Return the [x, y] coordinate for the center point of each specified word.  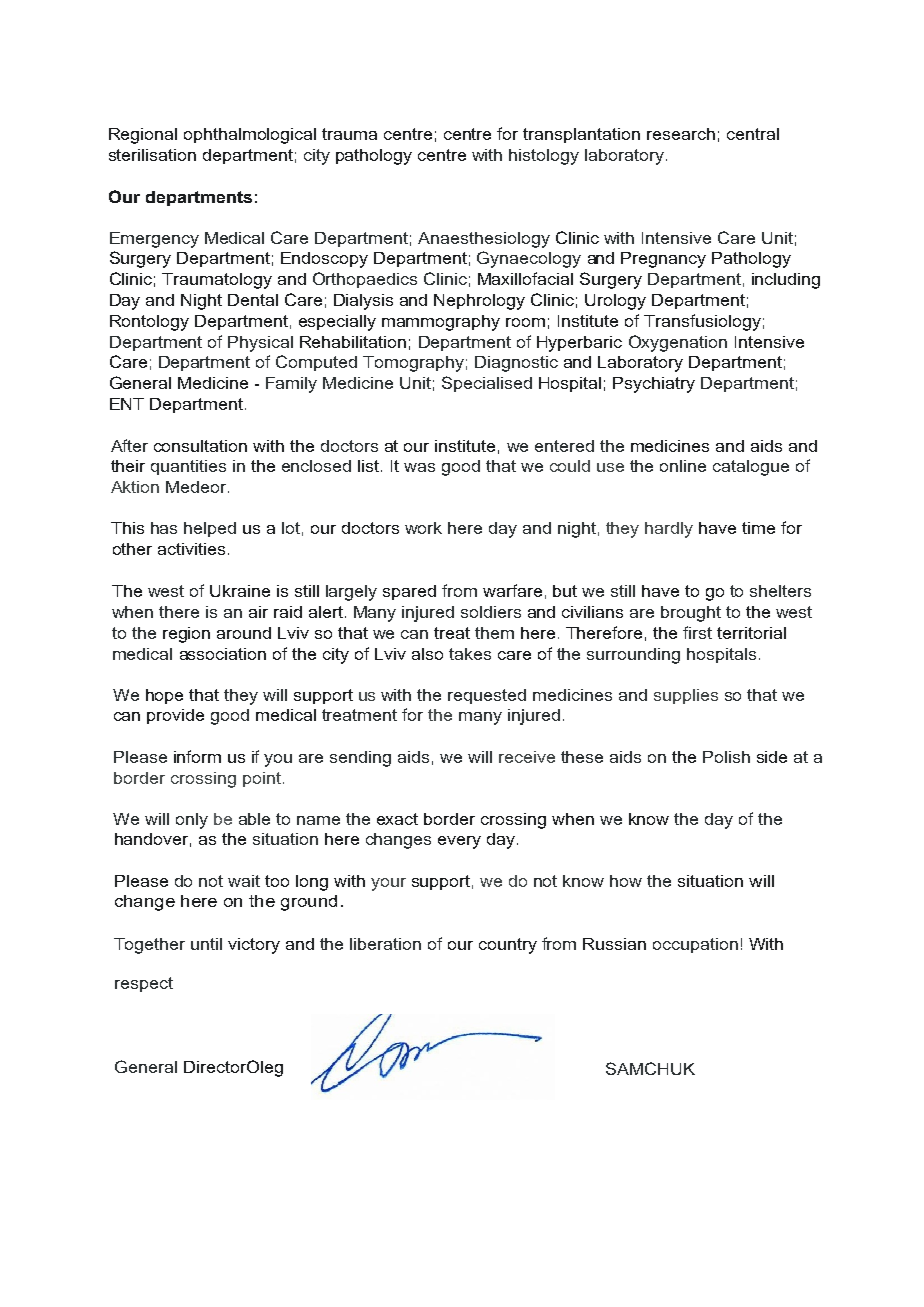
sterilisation [152, 155]
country [508, 946]
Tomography [413, 364]
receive [527, 757]
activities [191, 549]
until [206, 944]
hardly [669, 530]
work [423, 528]
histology [544, 157]
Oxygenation [678, 343]
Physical [260, 344]
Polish [726, 757]
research [681, 134]
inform [197, 756]
